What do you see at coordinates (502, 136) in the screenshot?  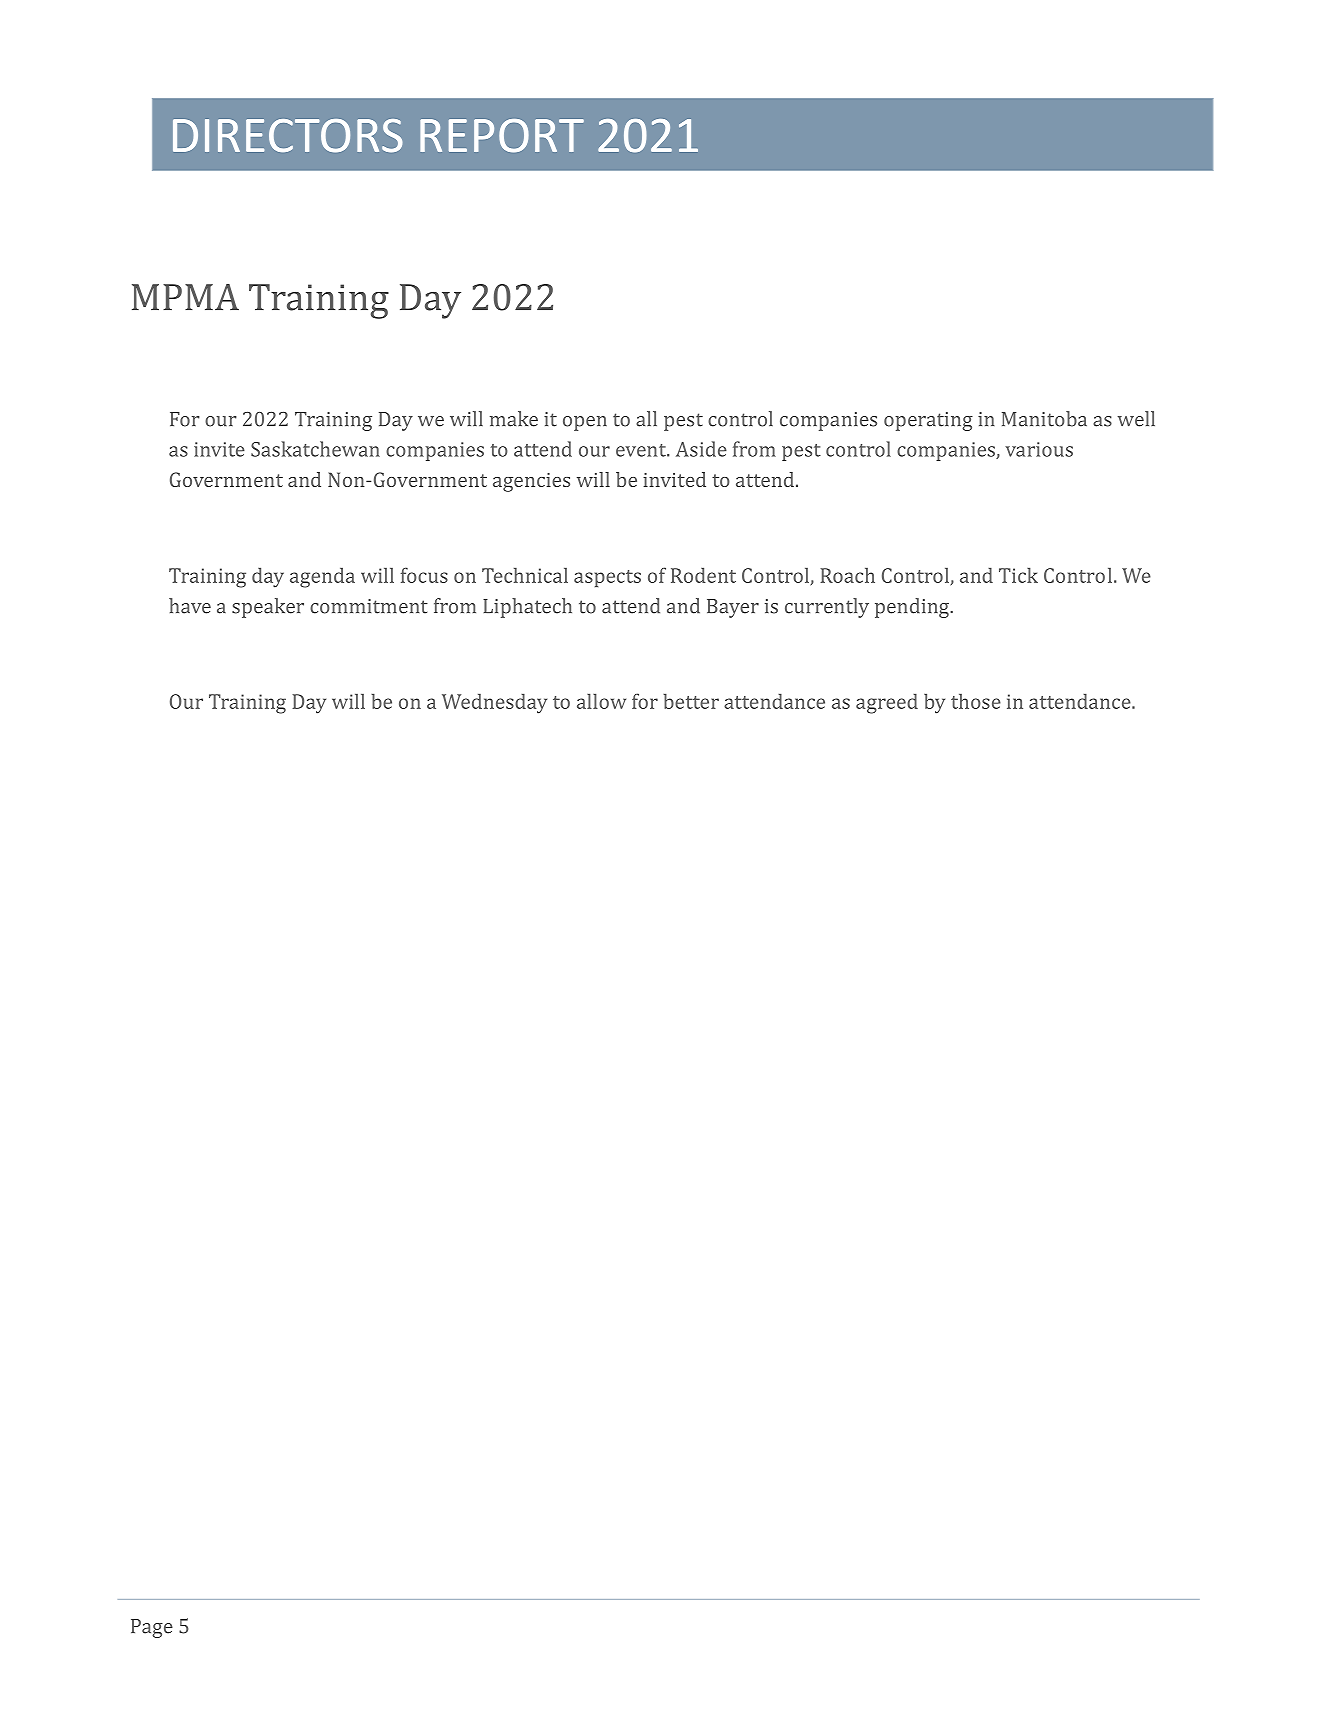 I see `REPORT` at bounding box center [502, 136].
